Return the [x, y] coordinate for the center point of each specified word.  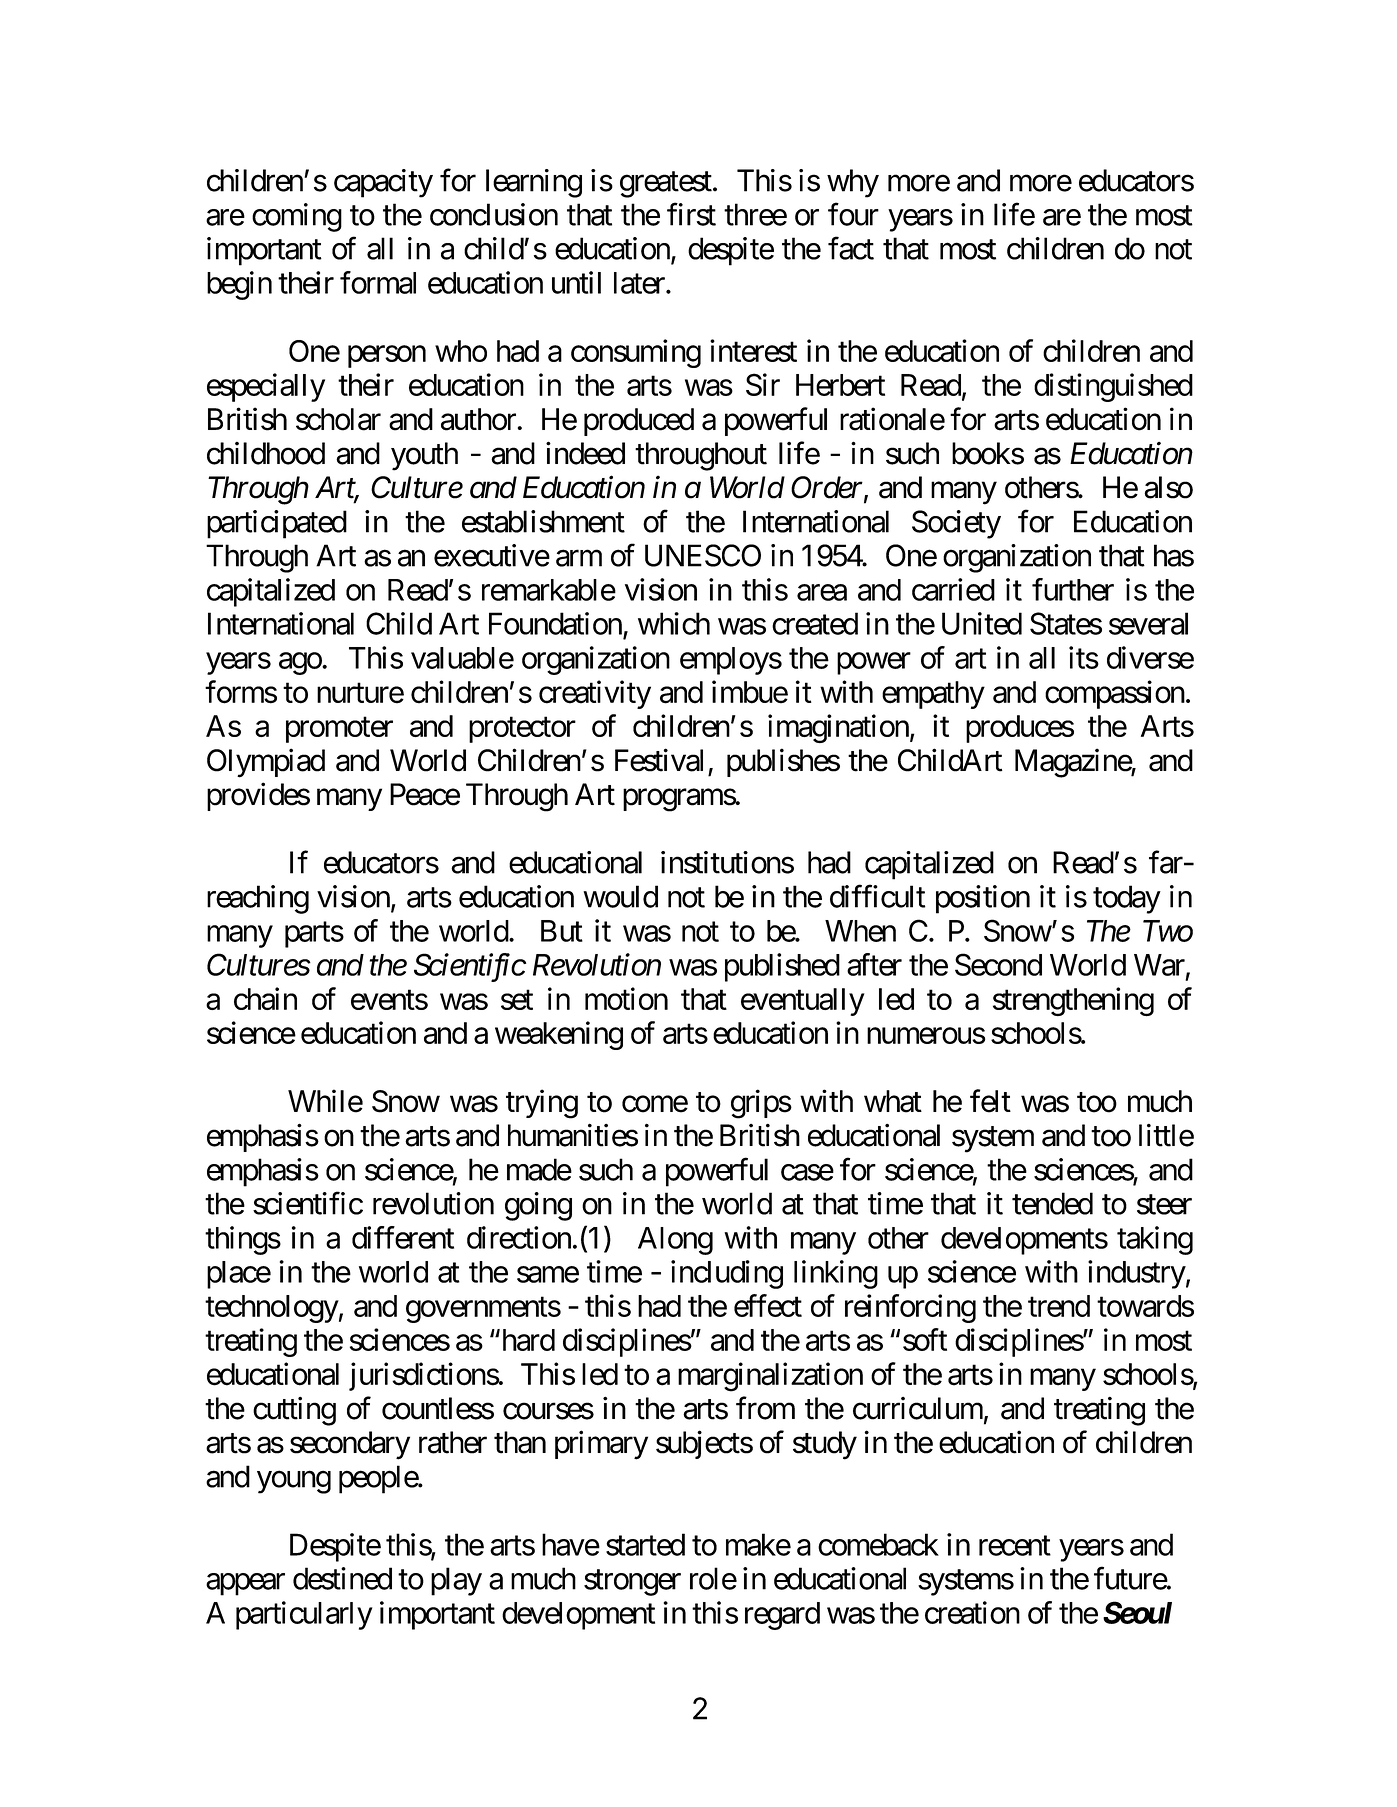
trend [1059, 1306]
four [853, 214]
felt [990, 1101]
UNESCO [703, 555]
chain [265, 998]
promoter [339, 730]
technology [272, 1309]
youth [424, 456]
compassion [1115, 694]
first [691, 214]
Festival [659, 760]
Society [956, 524]
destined [342, 1578]
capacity [383, 183]
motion [626, 998]
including [727, 1274]
